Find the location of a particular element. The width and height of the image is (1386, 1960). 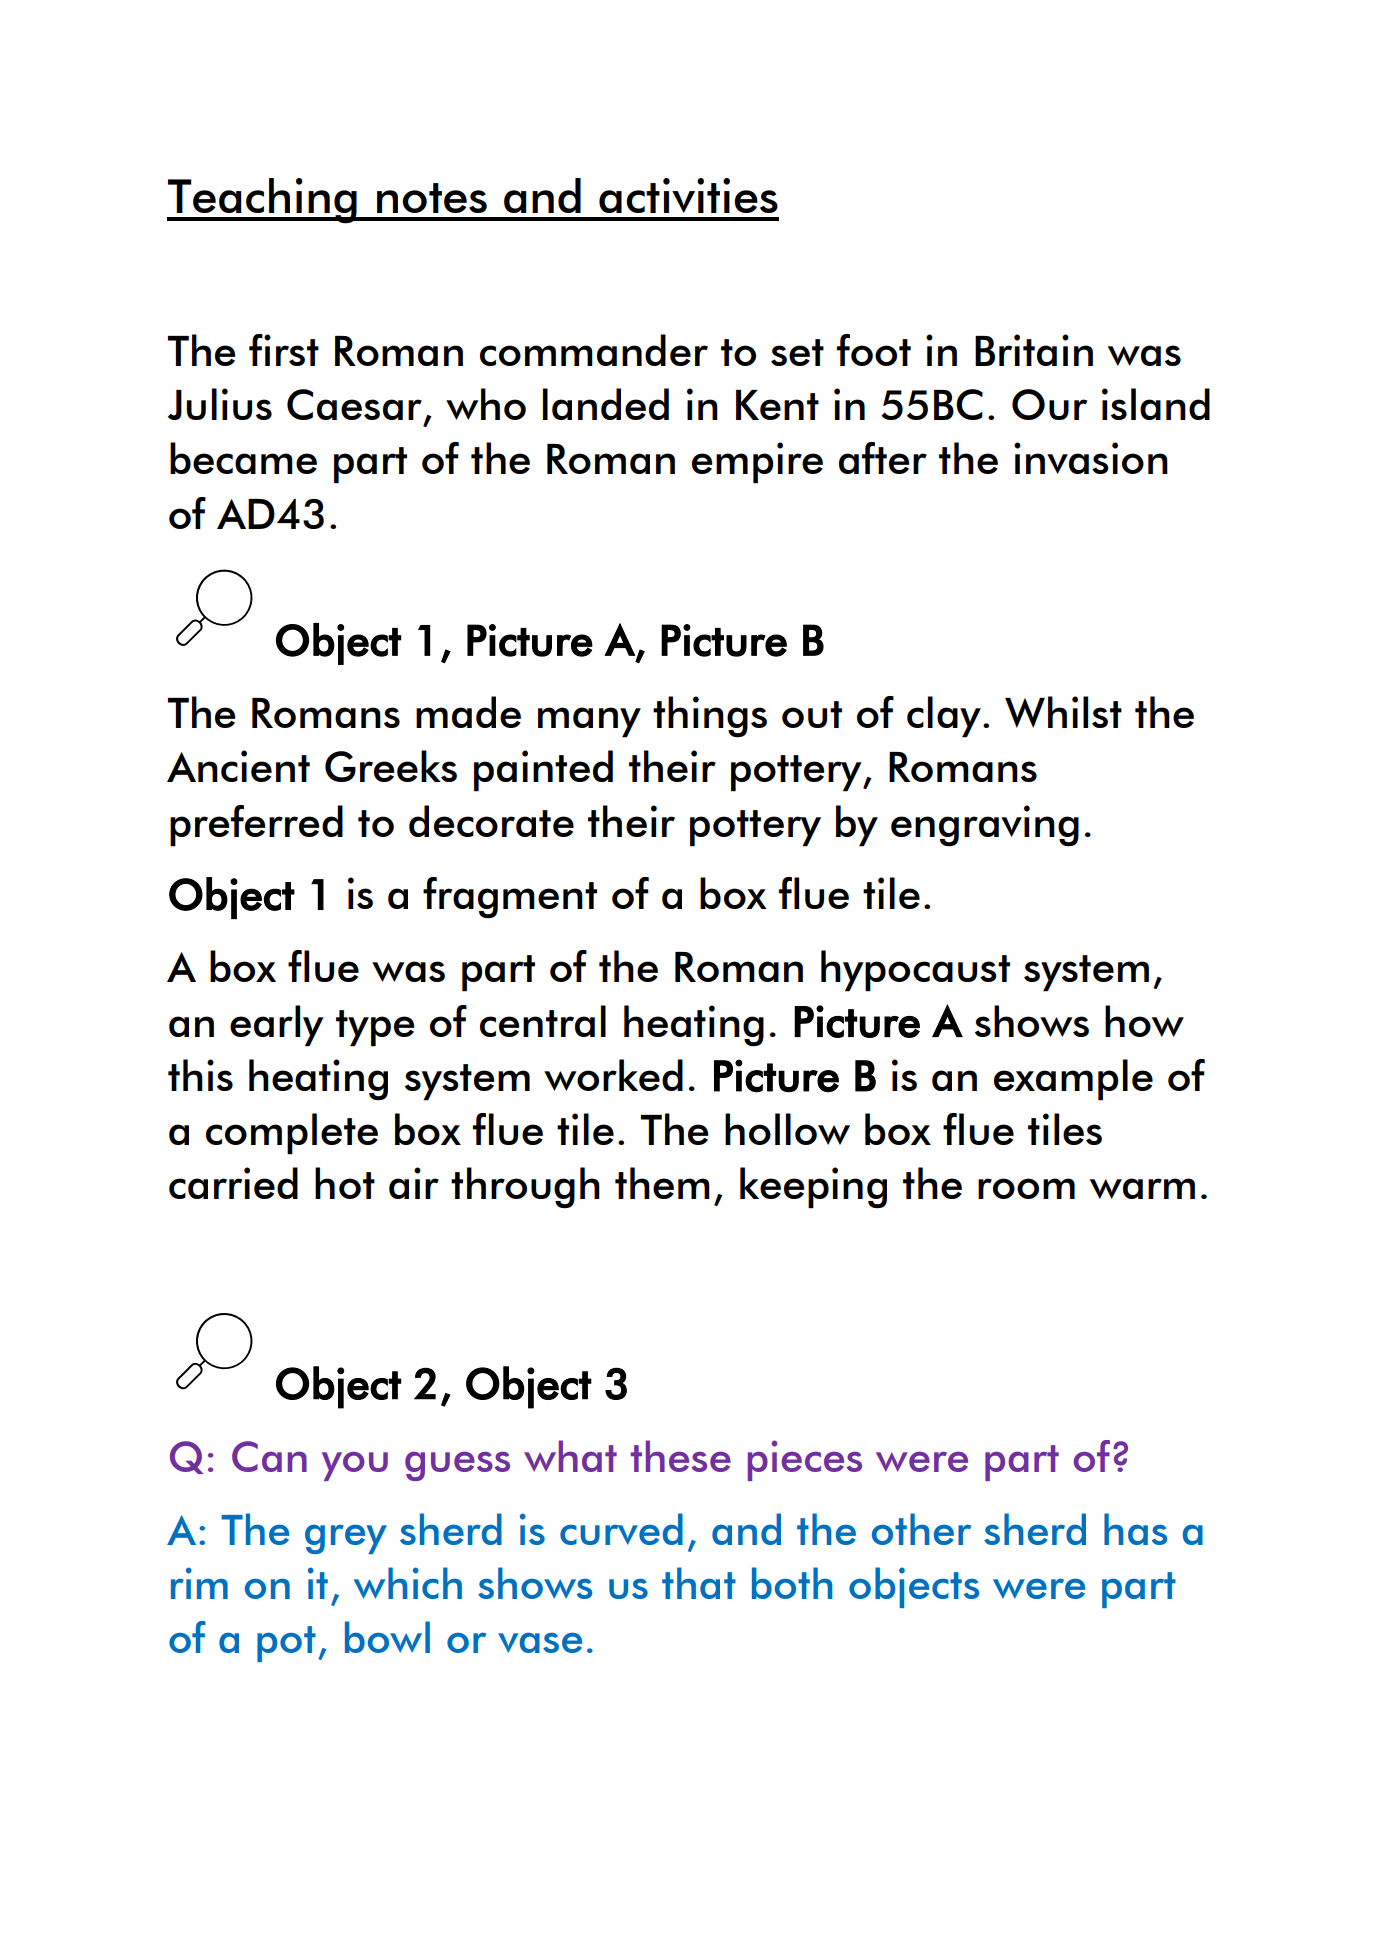

Can is located at coordinates (269, 1456).
